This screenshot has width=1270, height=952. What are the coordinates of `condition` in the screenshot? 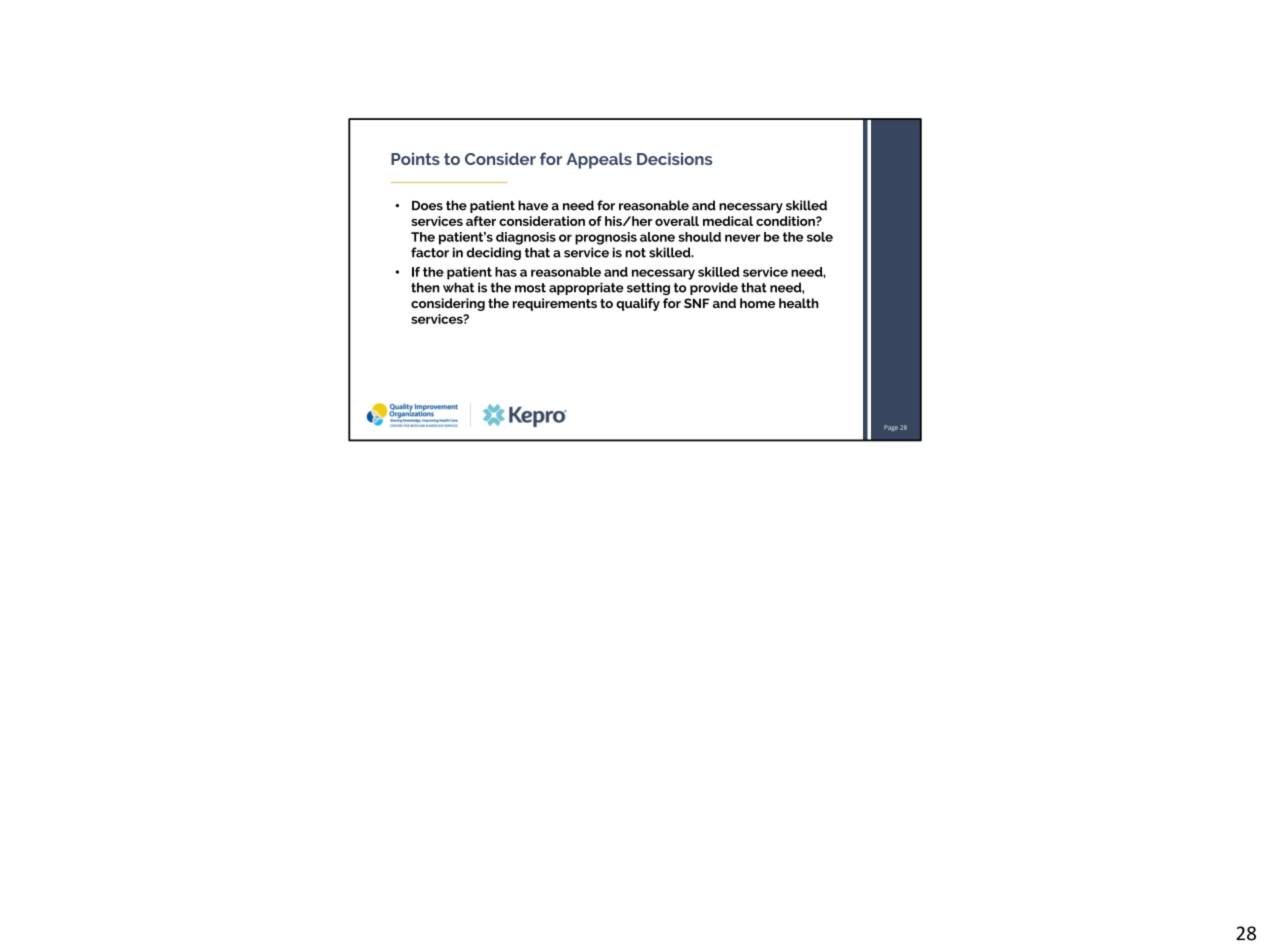 It's located at (786, 221).
